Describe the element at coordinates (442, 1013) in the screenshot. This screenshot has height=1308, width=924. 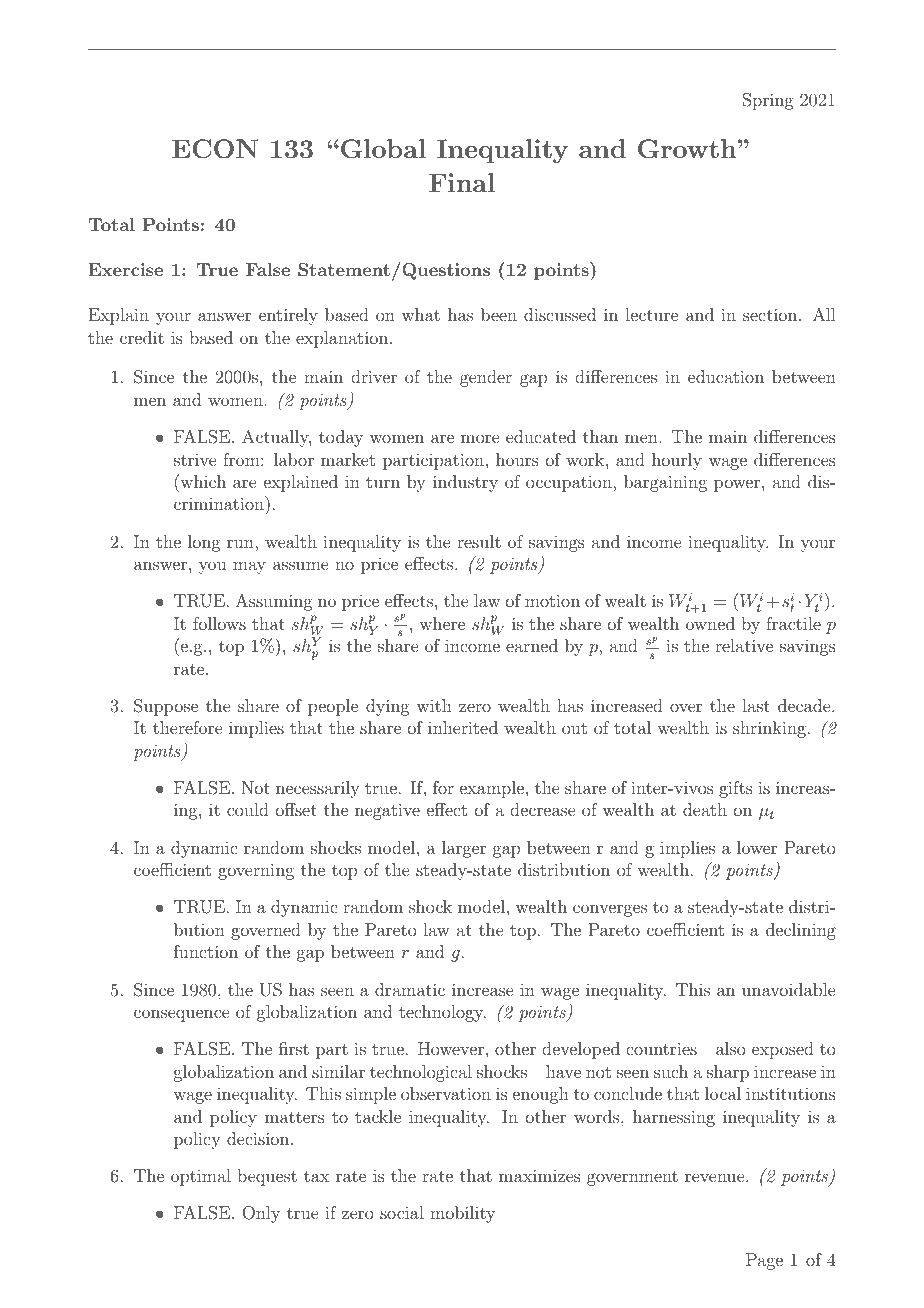
I see `technology` at that location.
